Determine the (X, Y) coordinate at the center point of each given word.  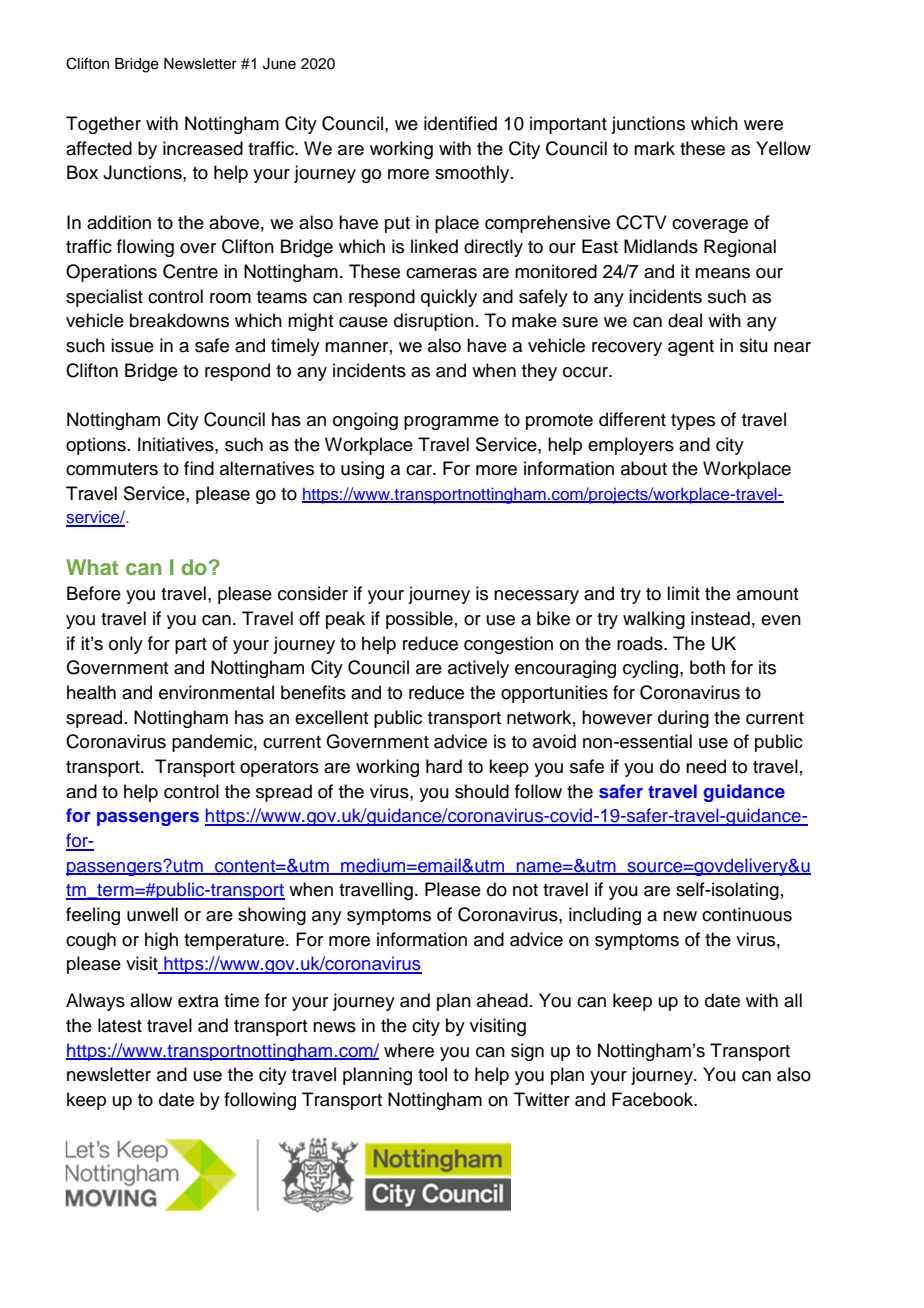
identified (460, 123)
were (763, 125)
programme (451, 423)
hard (444, 766)
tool (432, 1074)
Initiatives (177, 444)
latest (120, 1025)
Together (103, 125)
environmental (216, 692)
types (693, 422)
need (706, 766)
